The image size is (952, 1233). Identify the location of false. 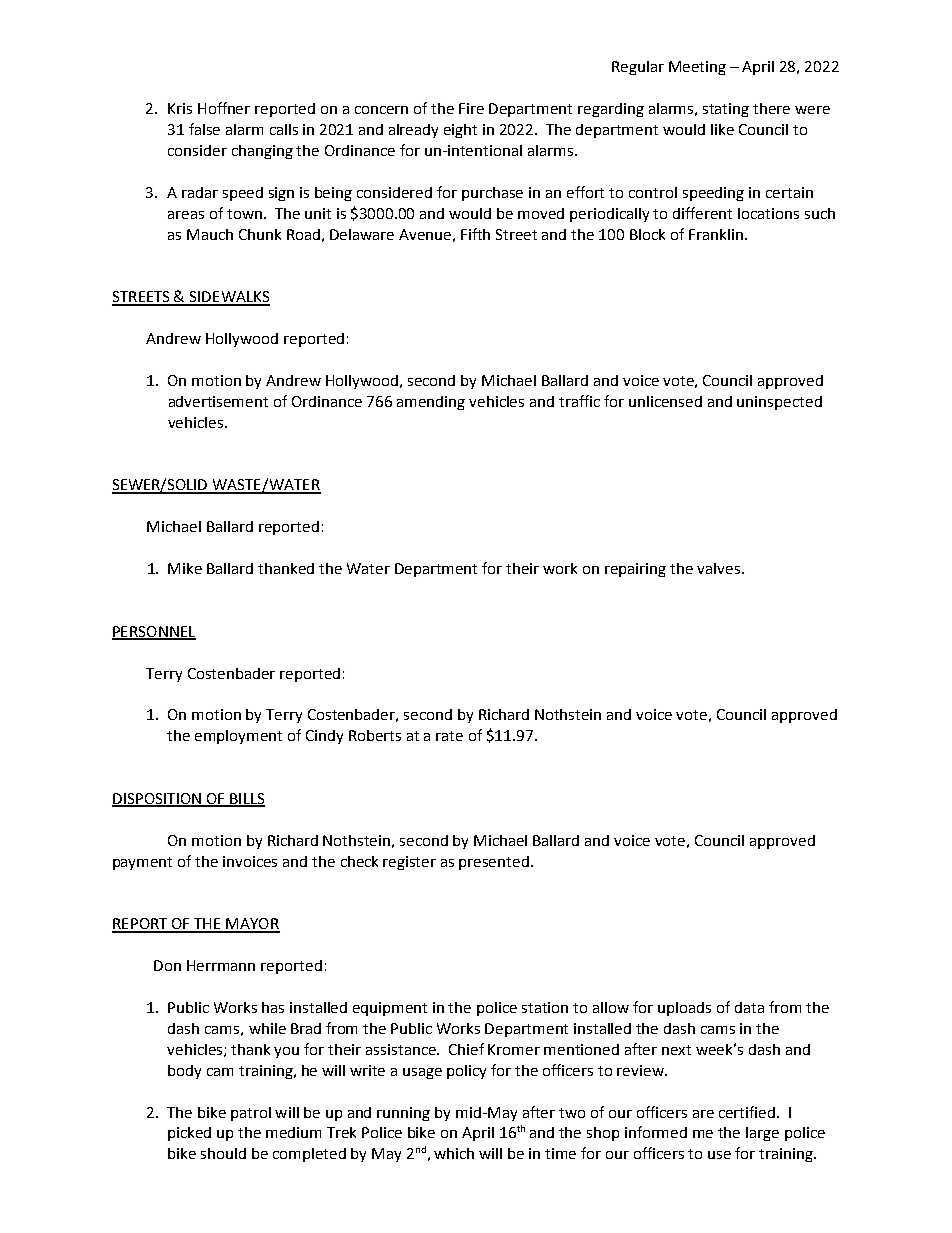
(204, 129).
